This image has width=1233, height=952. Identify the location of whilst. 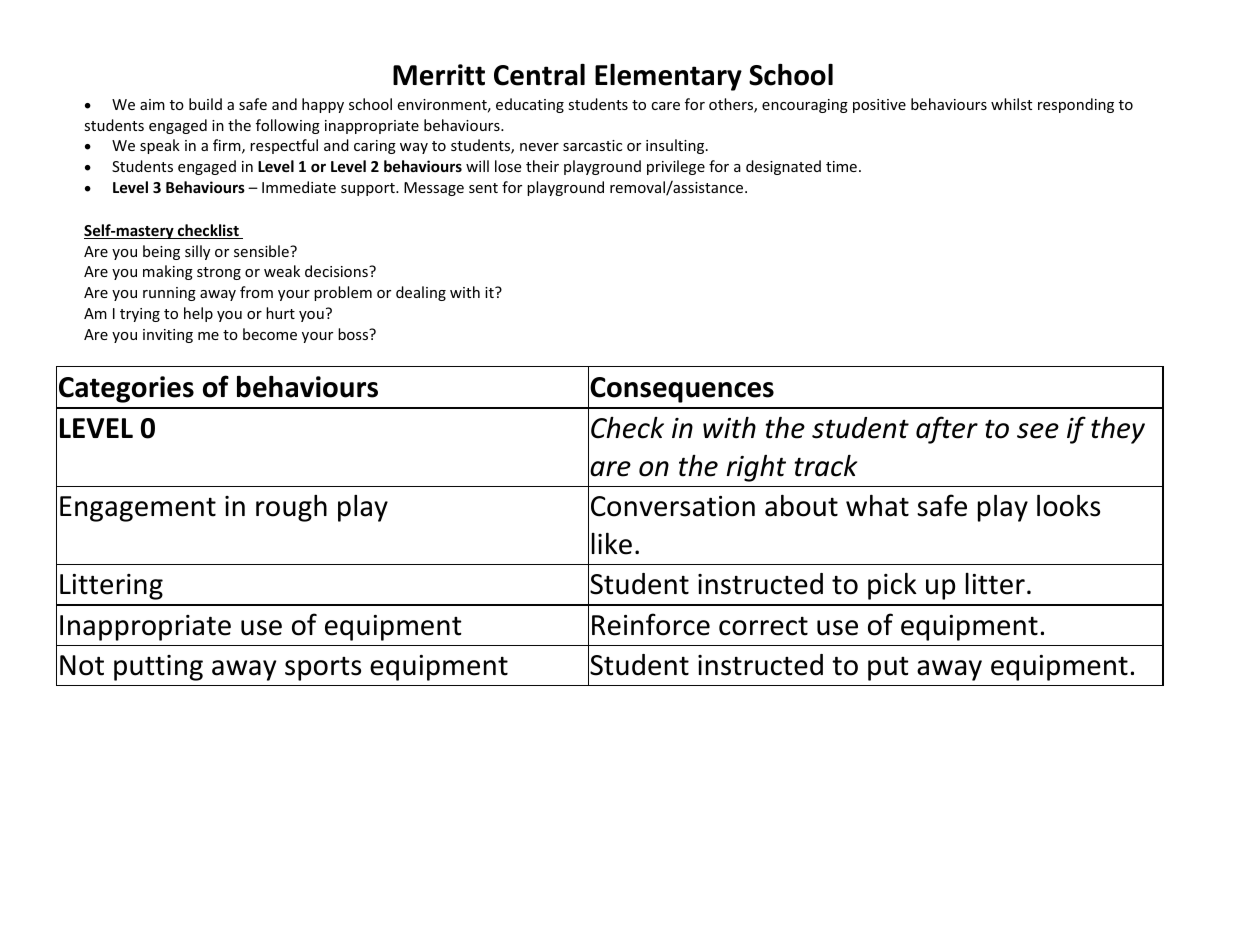
(1011, 104).
